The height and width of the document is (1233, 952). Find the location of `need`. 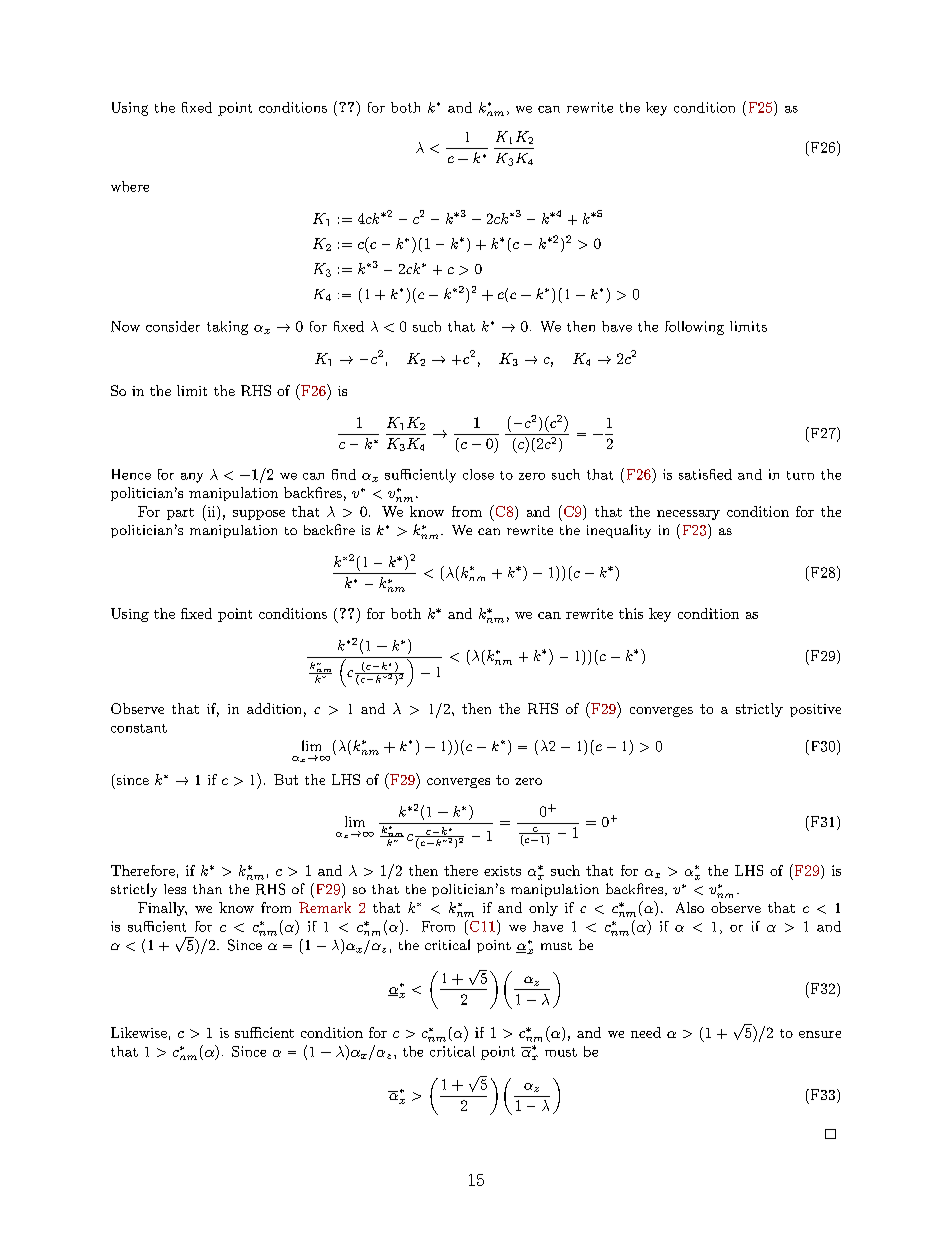

need is located at coordinates (646, 1032).
